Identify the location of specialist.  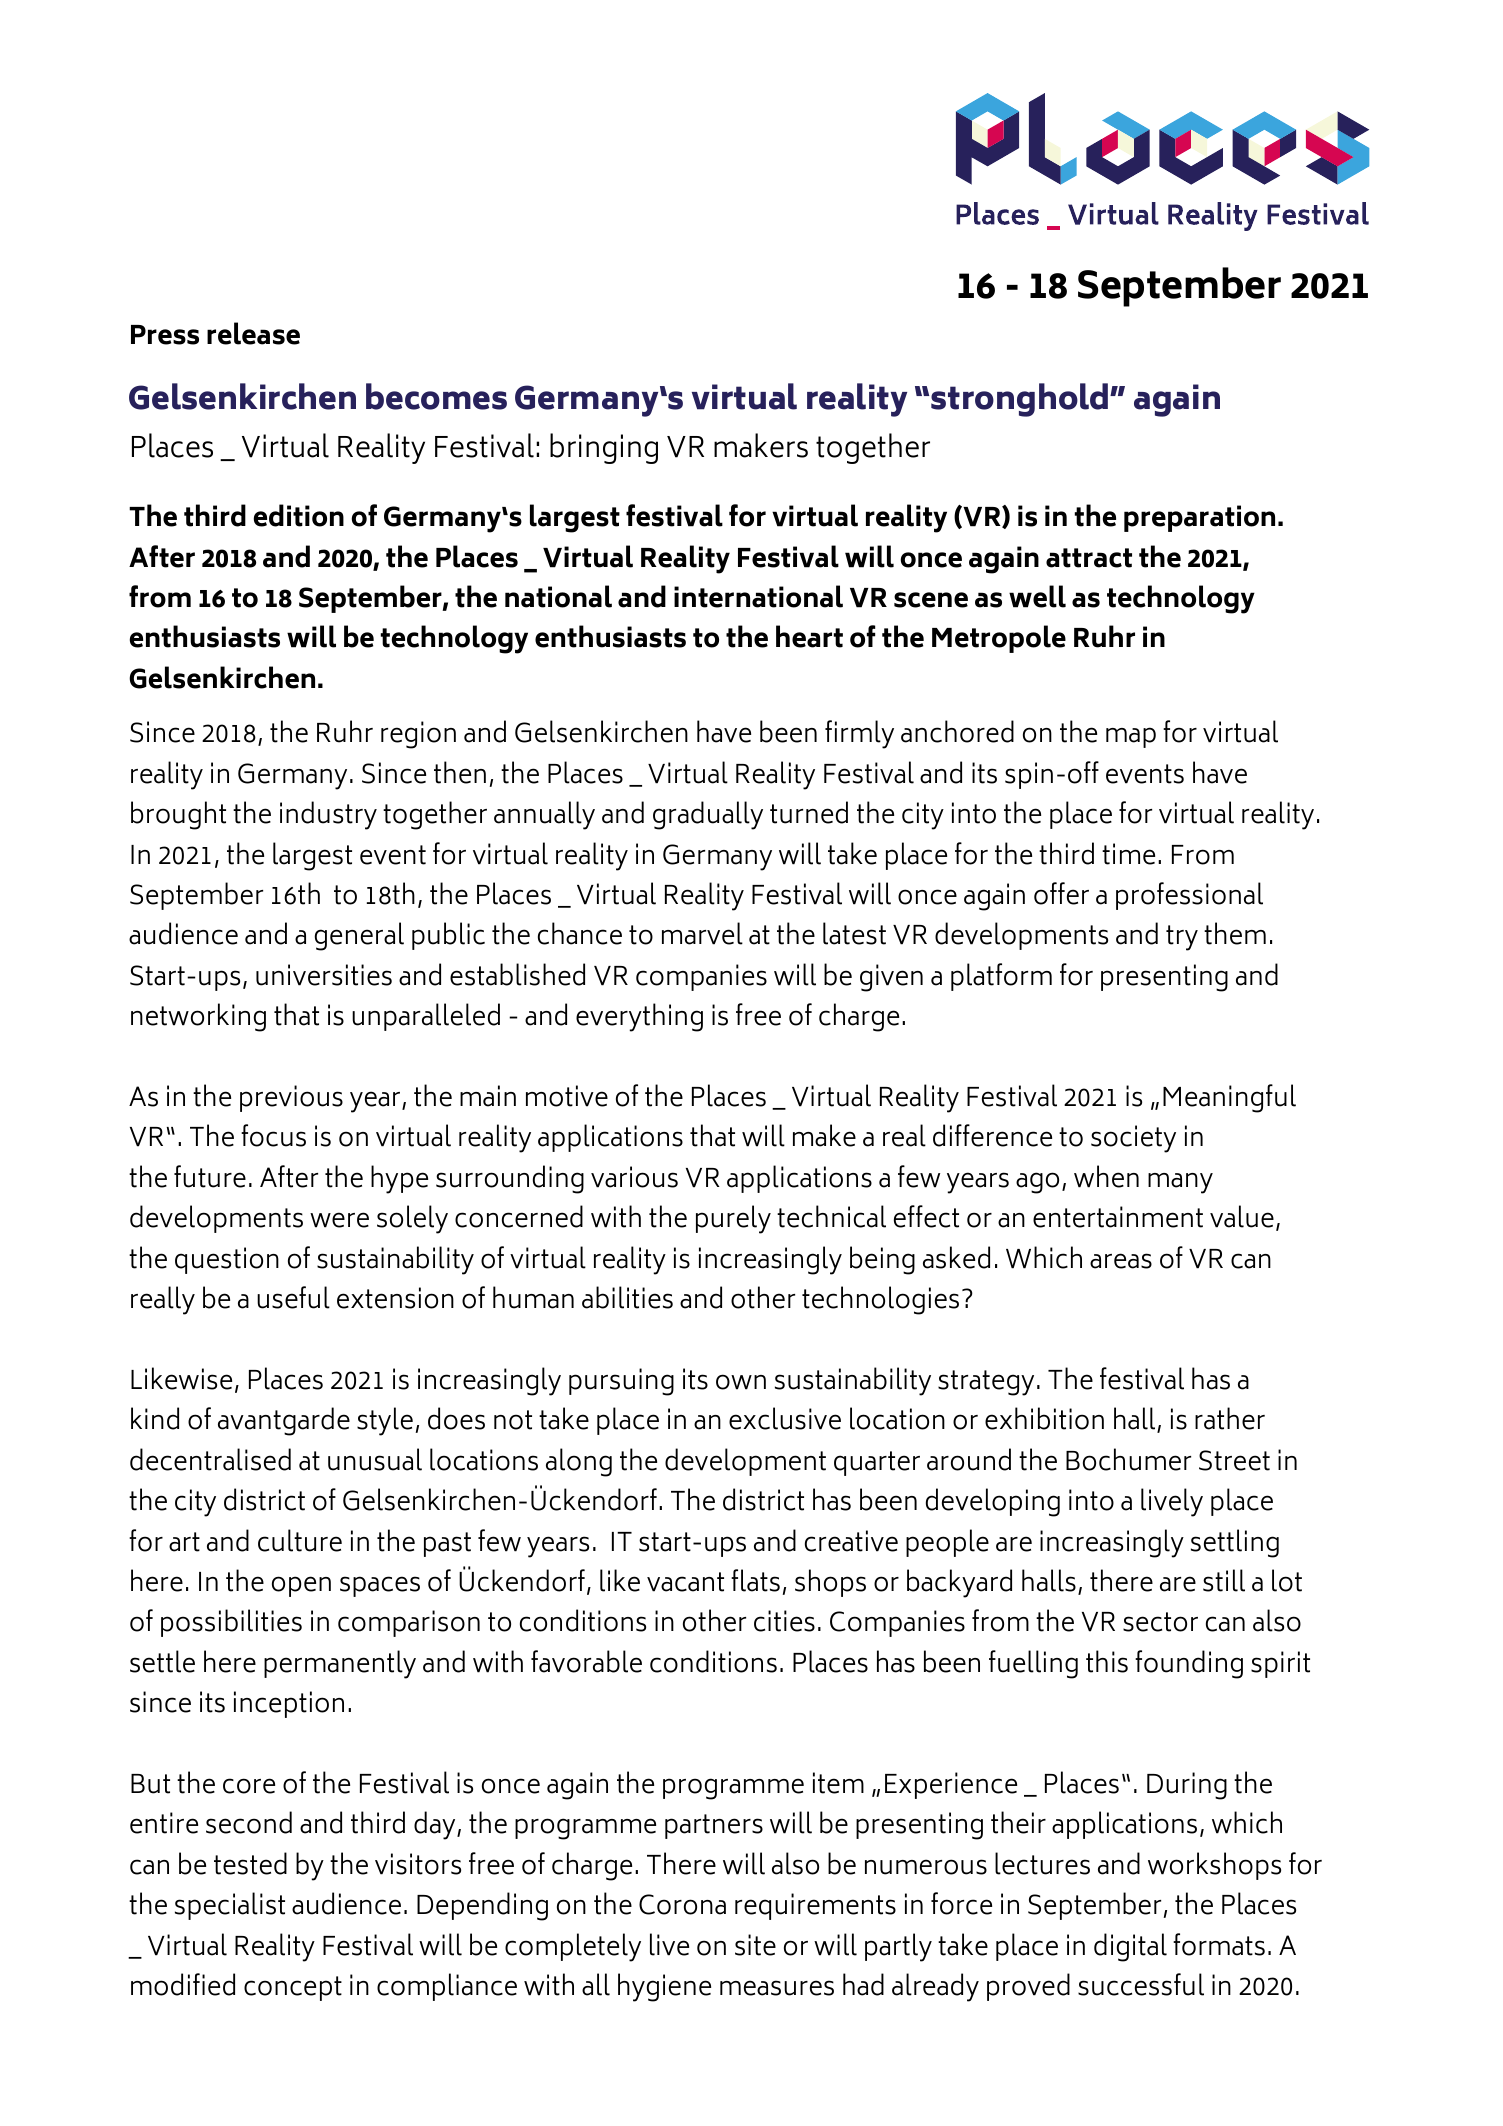
(230, 1906).
